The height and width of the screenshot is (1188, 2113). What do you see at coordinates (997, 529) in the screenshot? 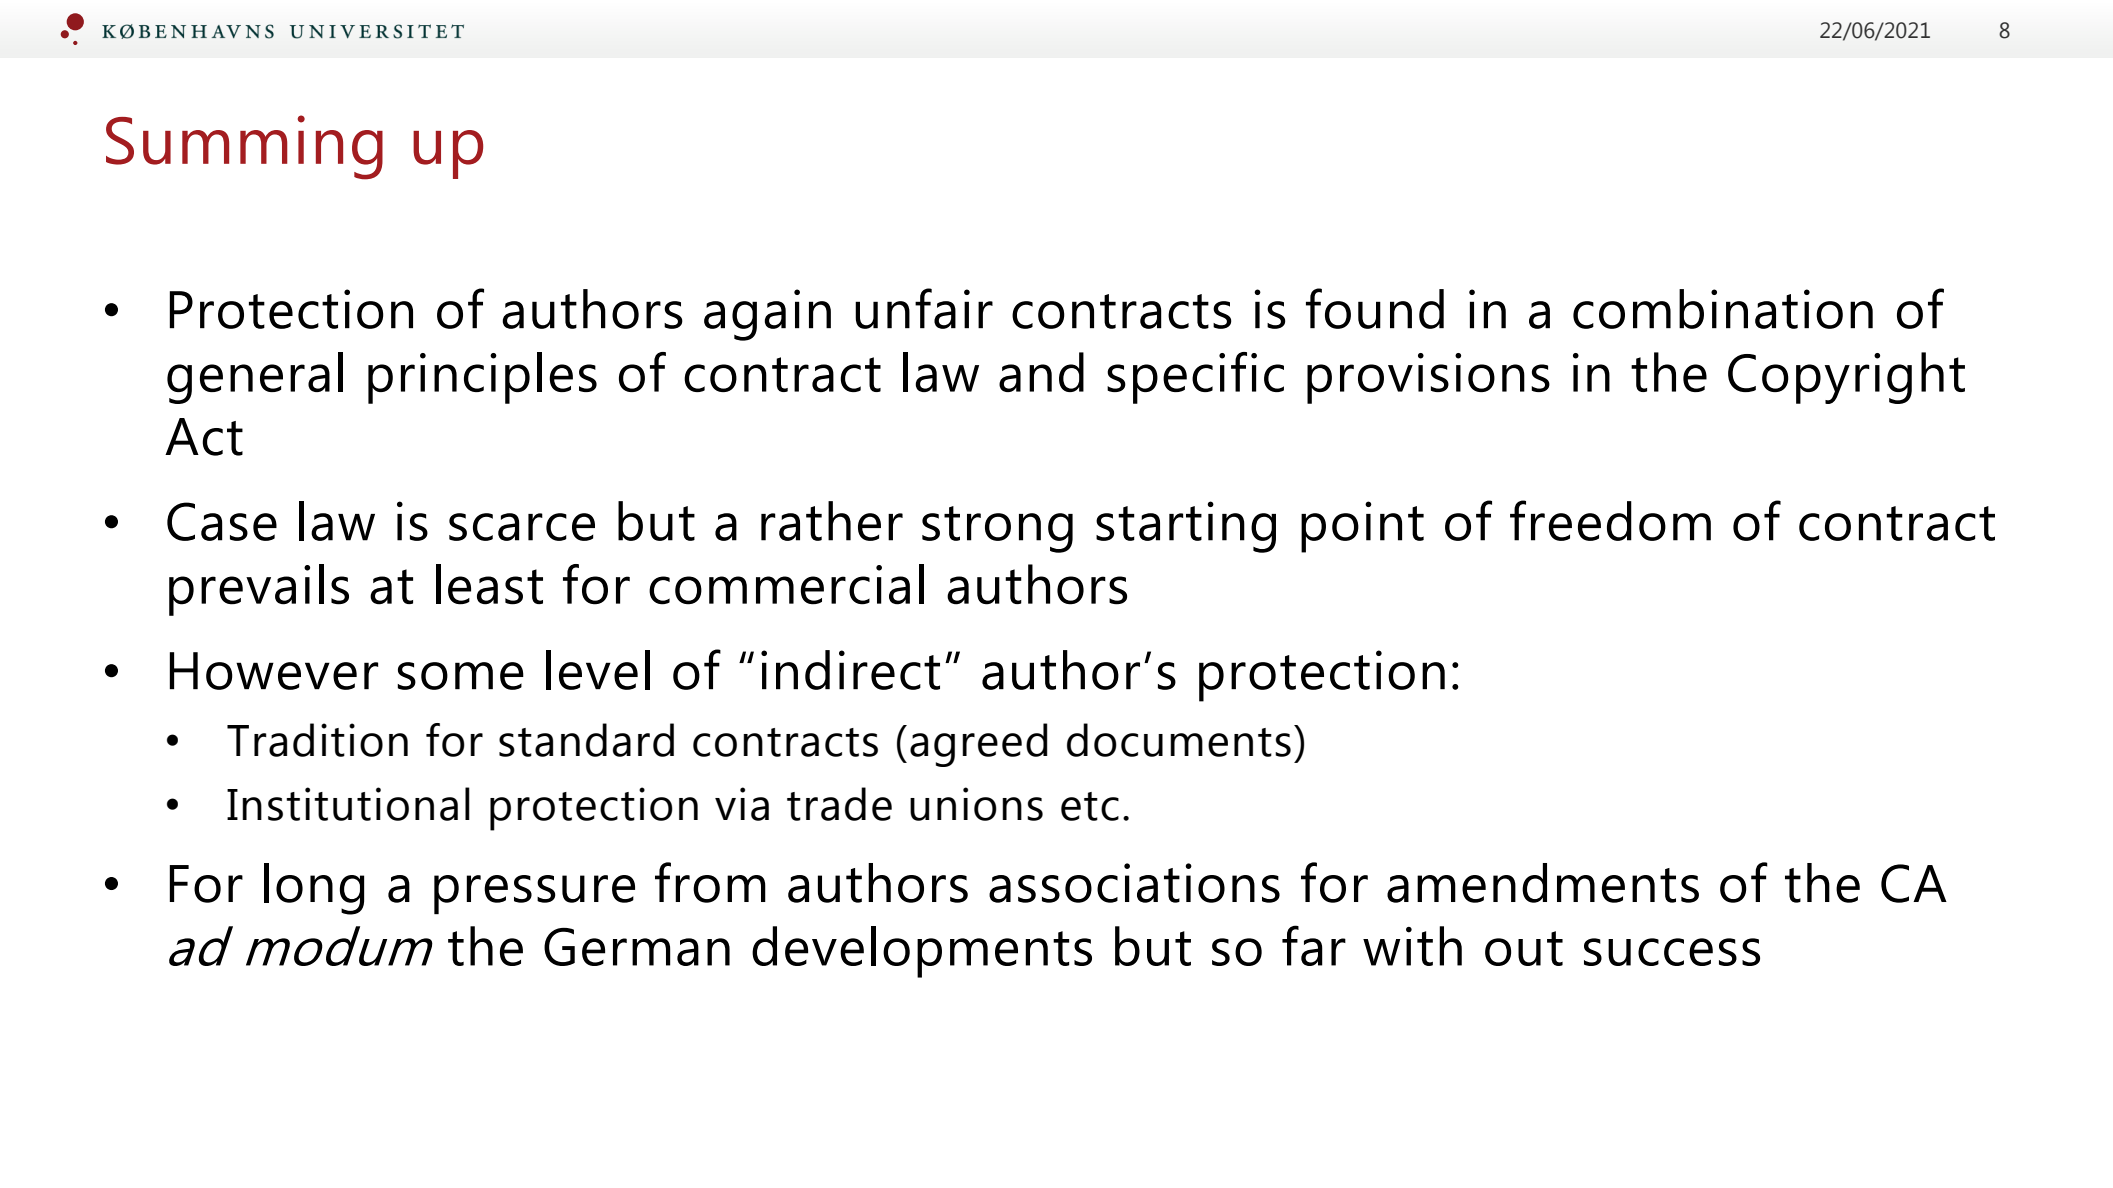
I see `strong` at bounding box center [997, 529].
